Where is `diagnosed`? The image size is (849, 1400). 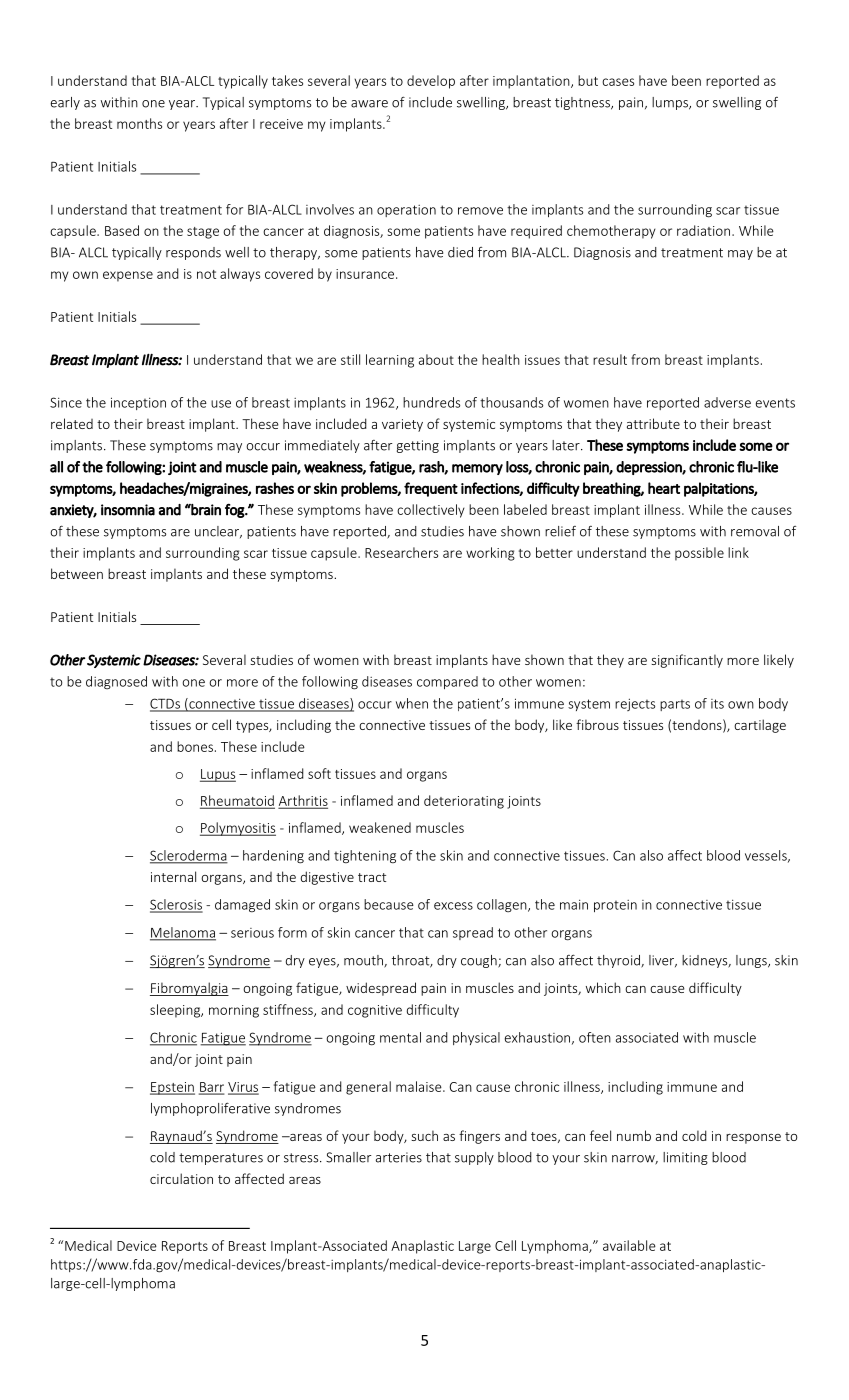
diagnosed is located at coordinates (116, 682).
